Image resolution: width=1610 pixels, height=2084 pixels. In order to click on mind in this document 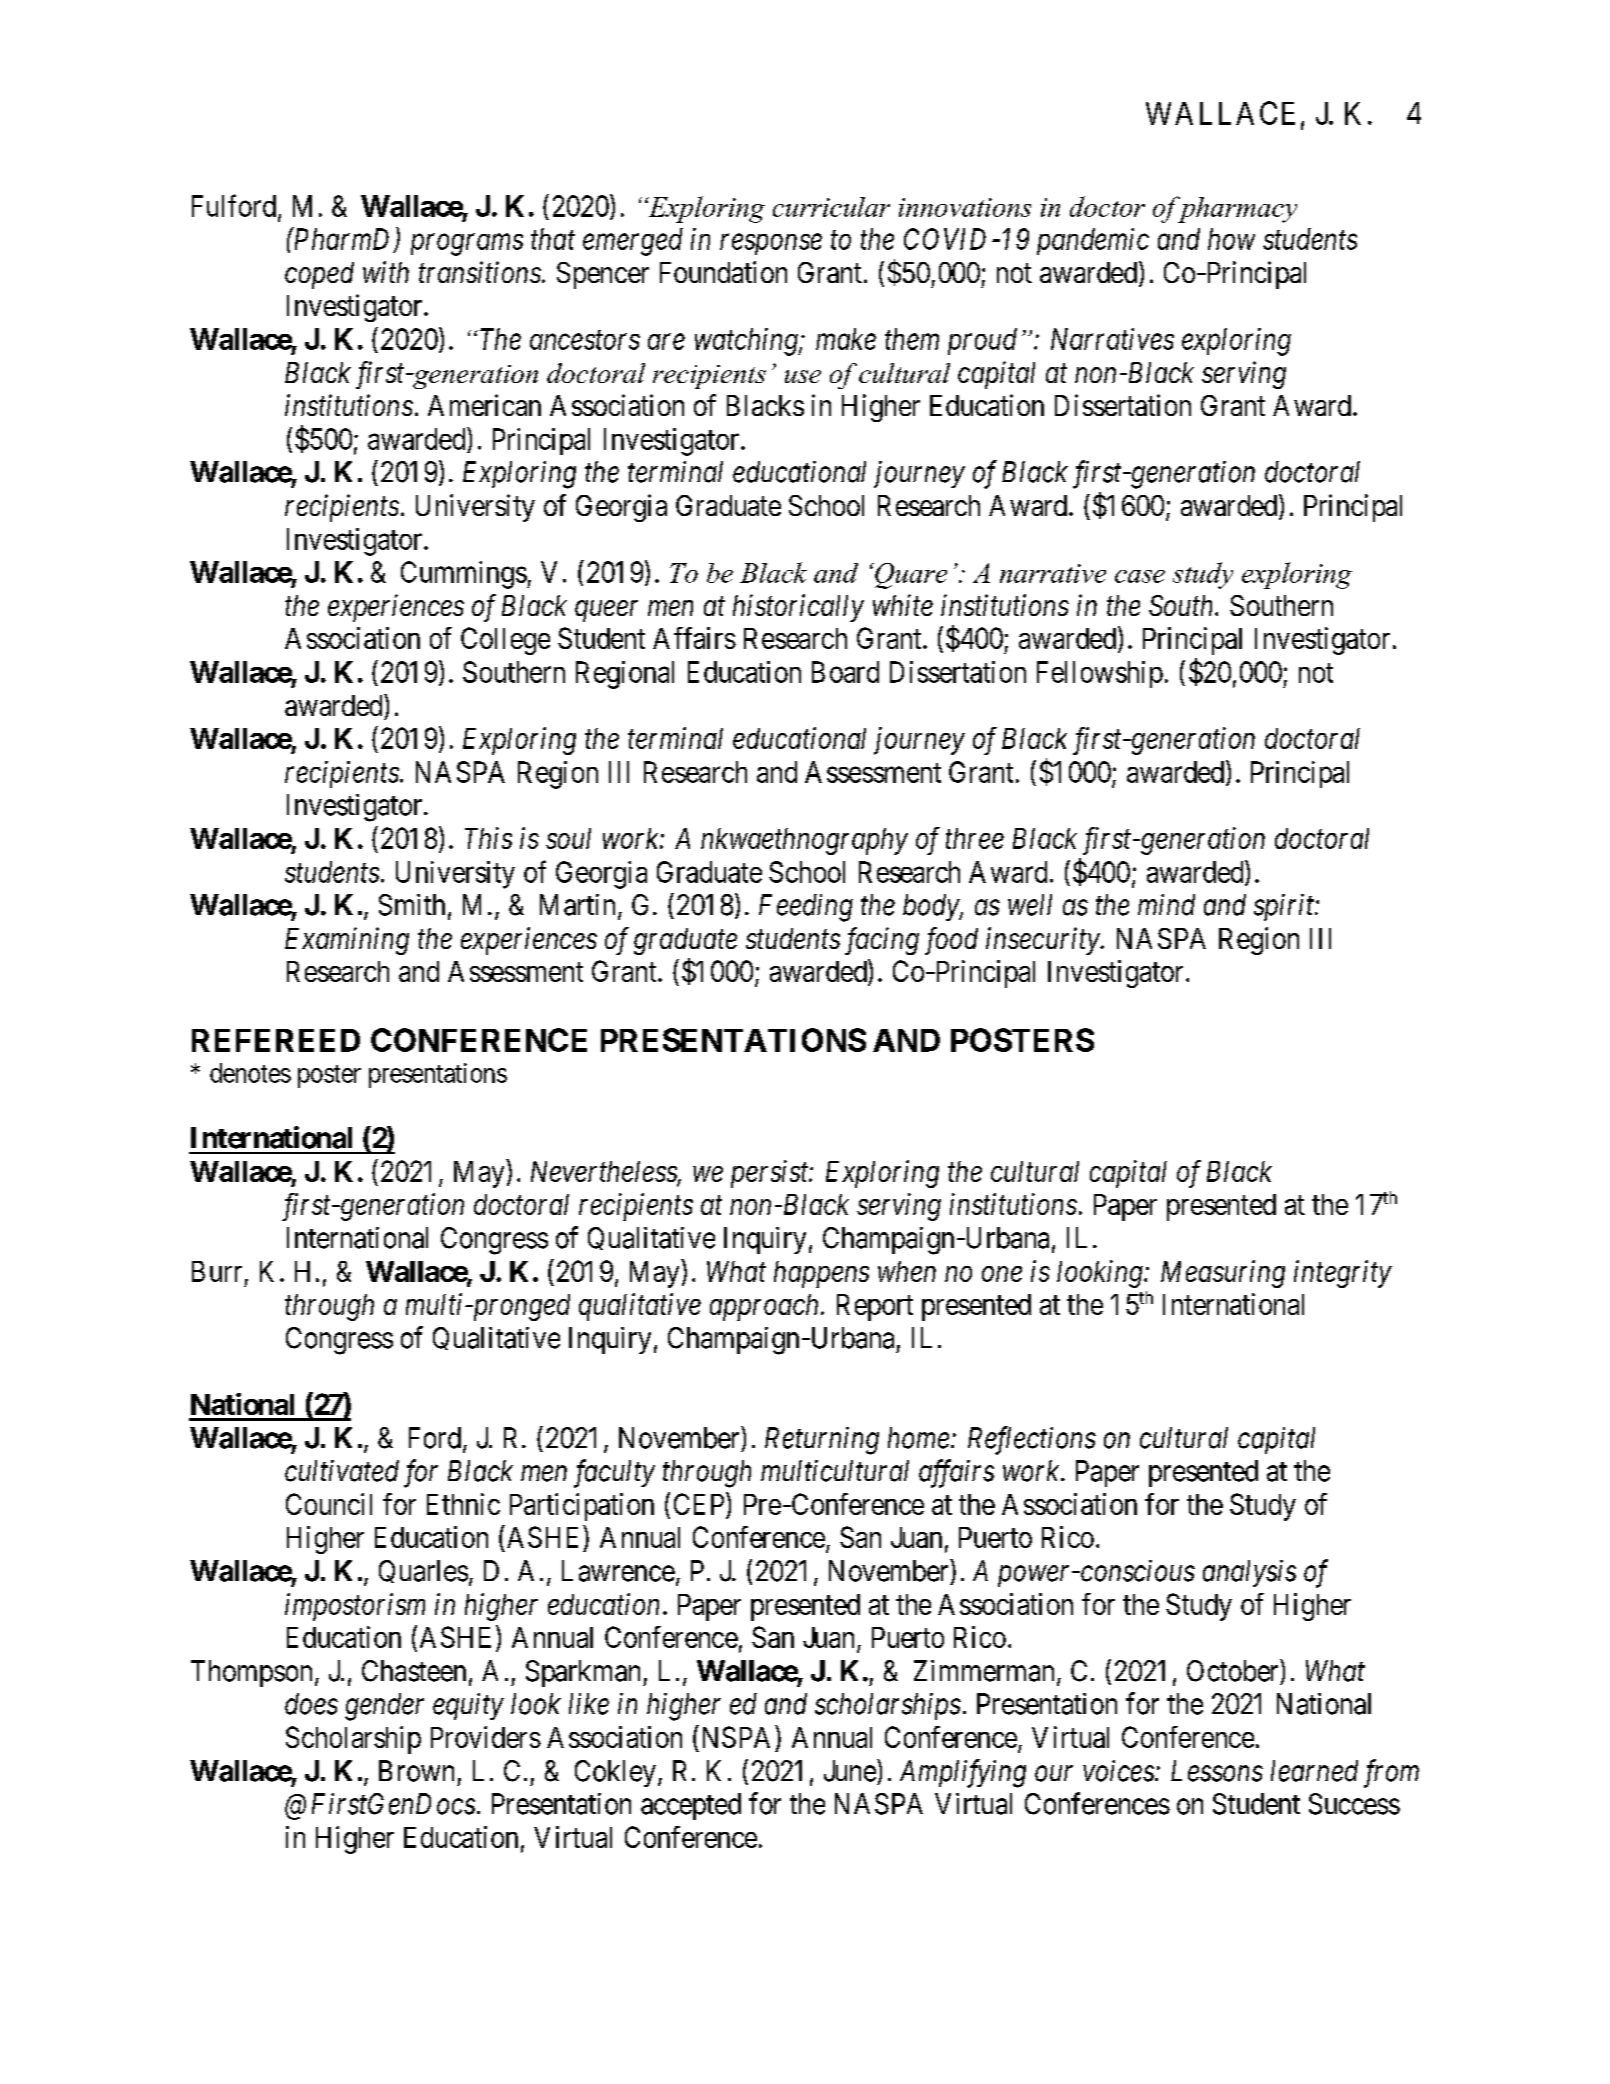, I will do `click(1166, 905)`.
